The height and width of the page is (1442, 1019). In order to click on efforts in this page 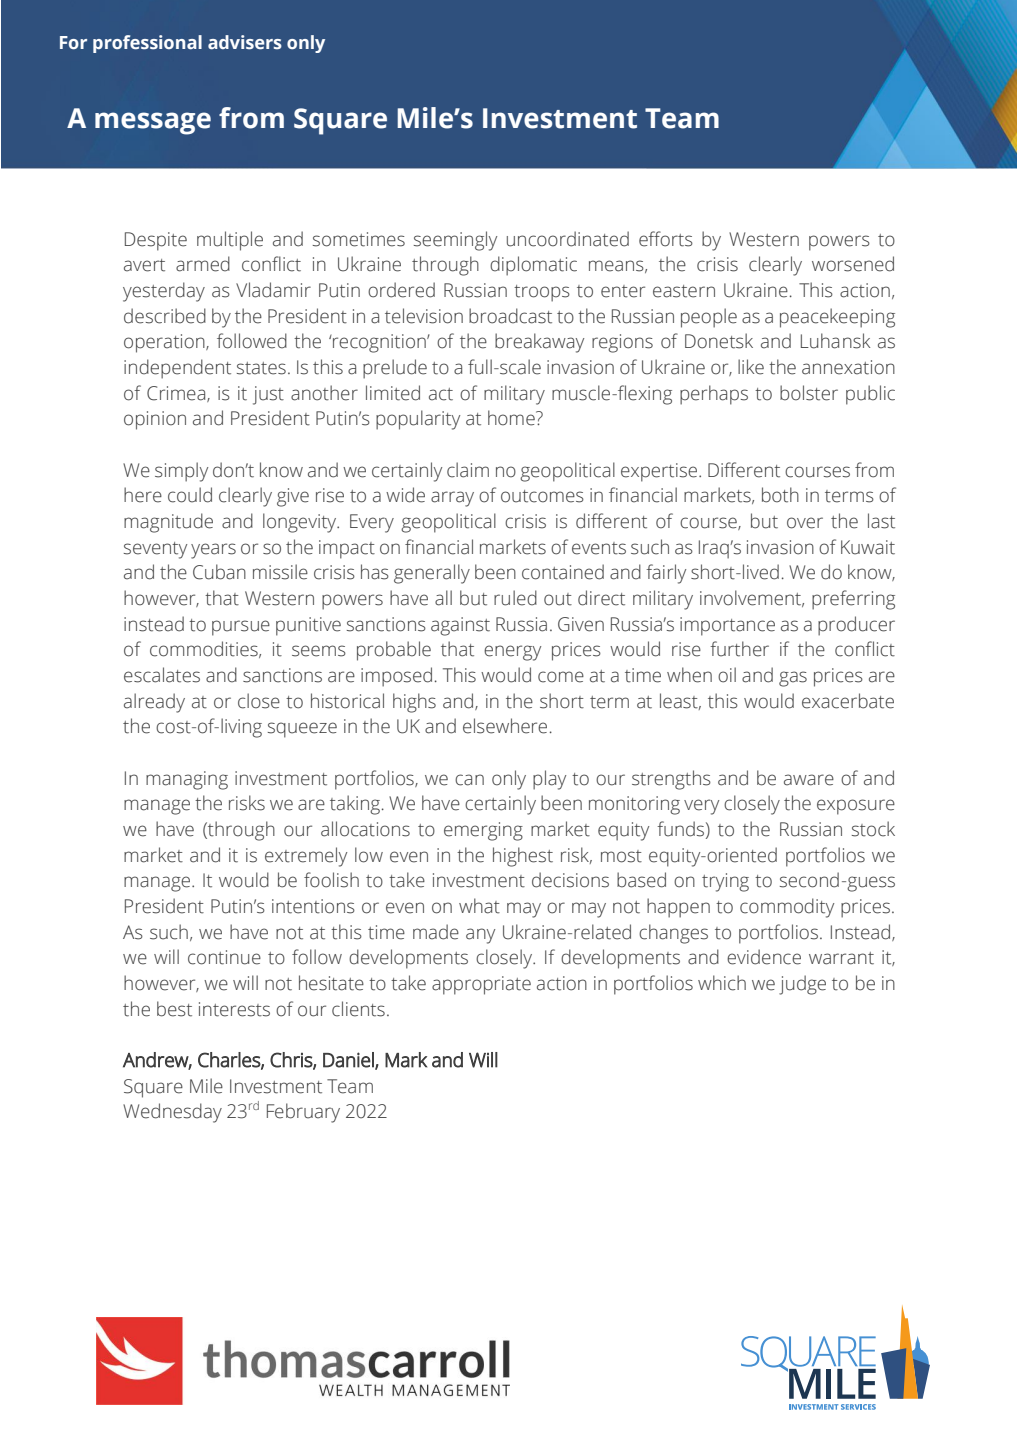, I will do `click(666, 239)`.
